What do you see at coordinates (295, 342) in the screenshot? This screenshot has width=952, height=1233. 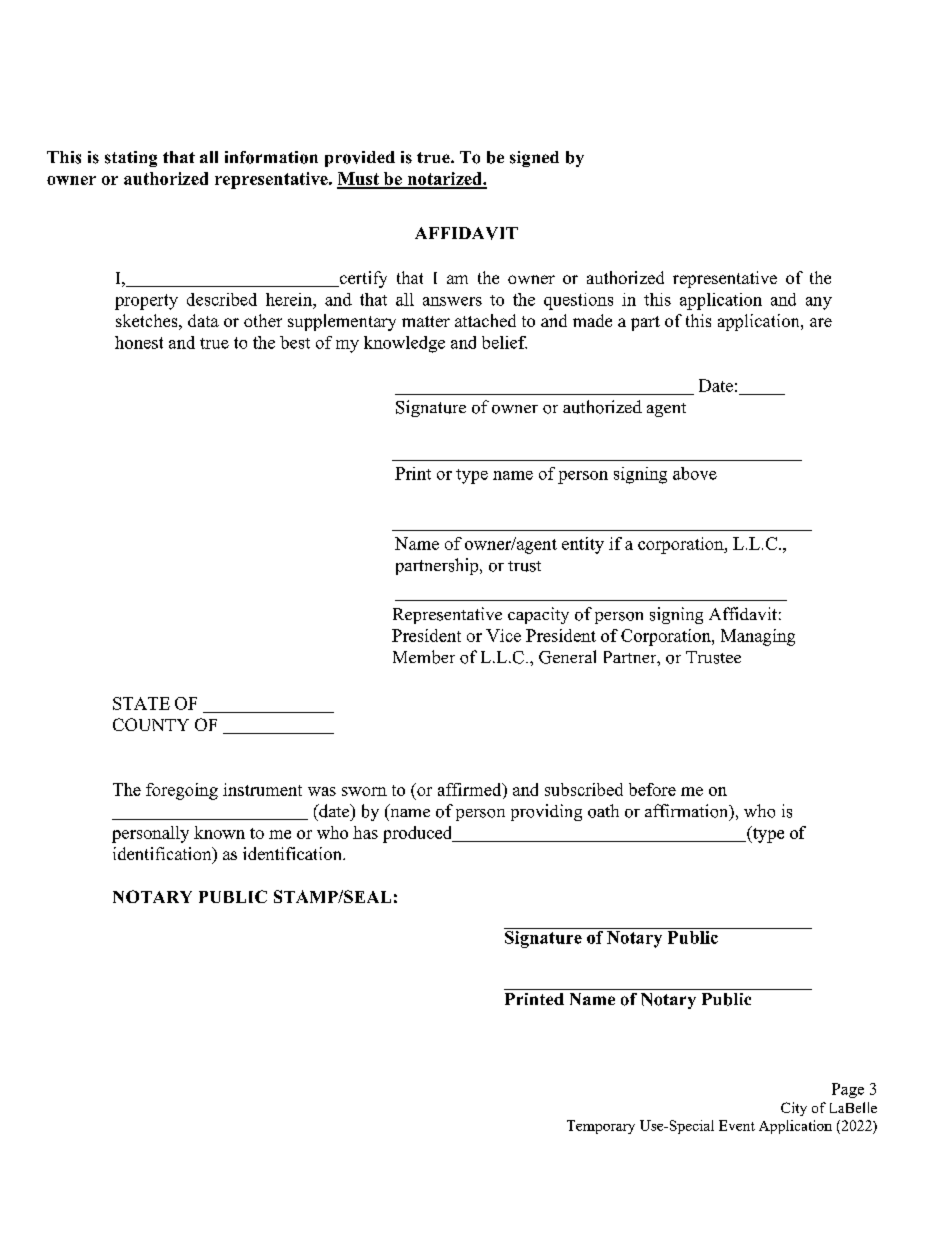 I see `best` at bounding box center [295, 342].
